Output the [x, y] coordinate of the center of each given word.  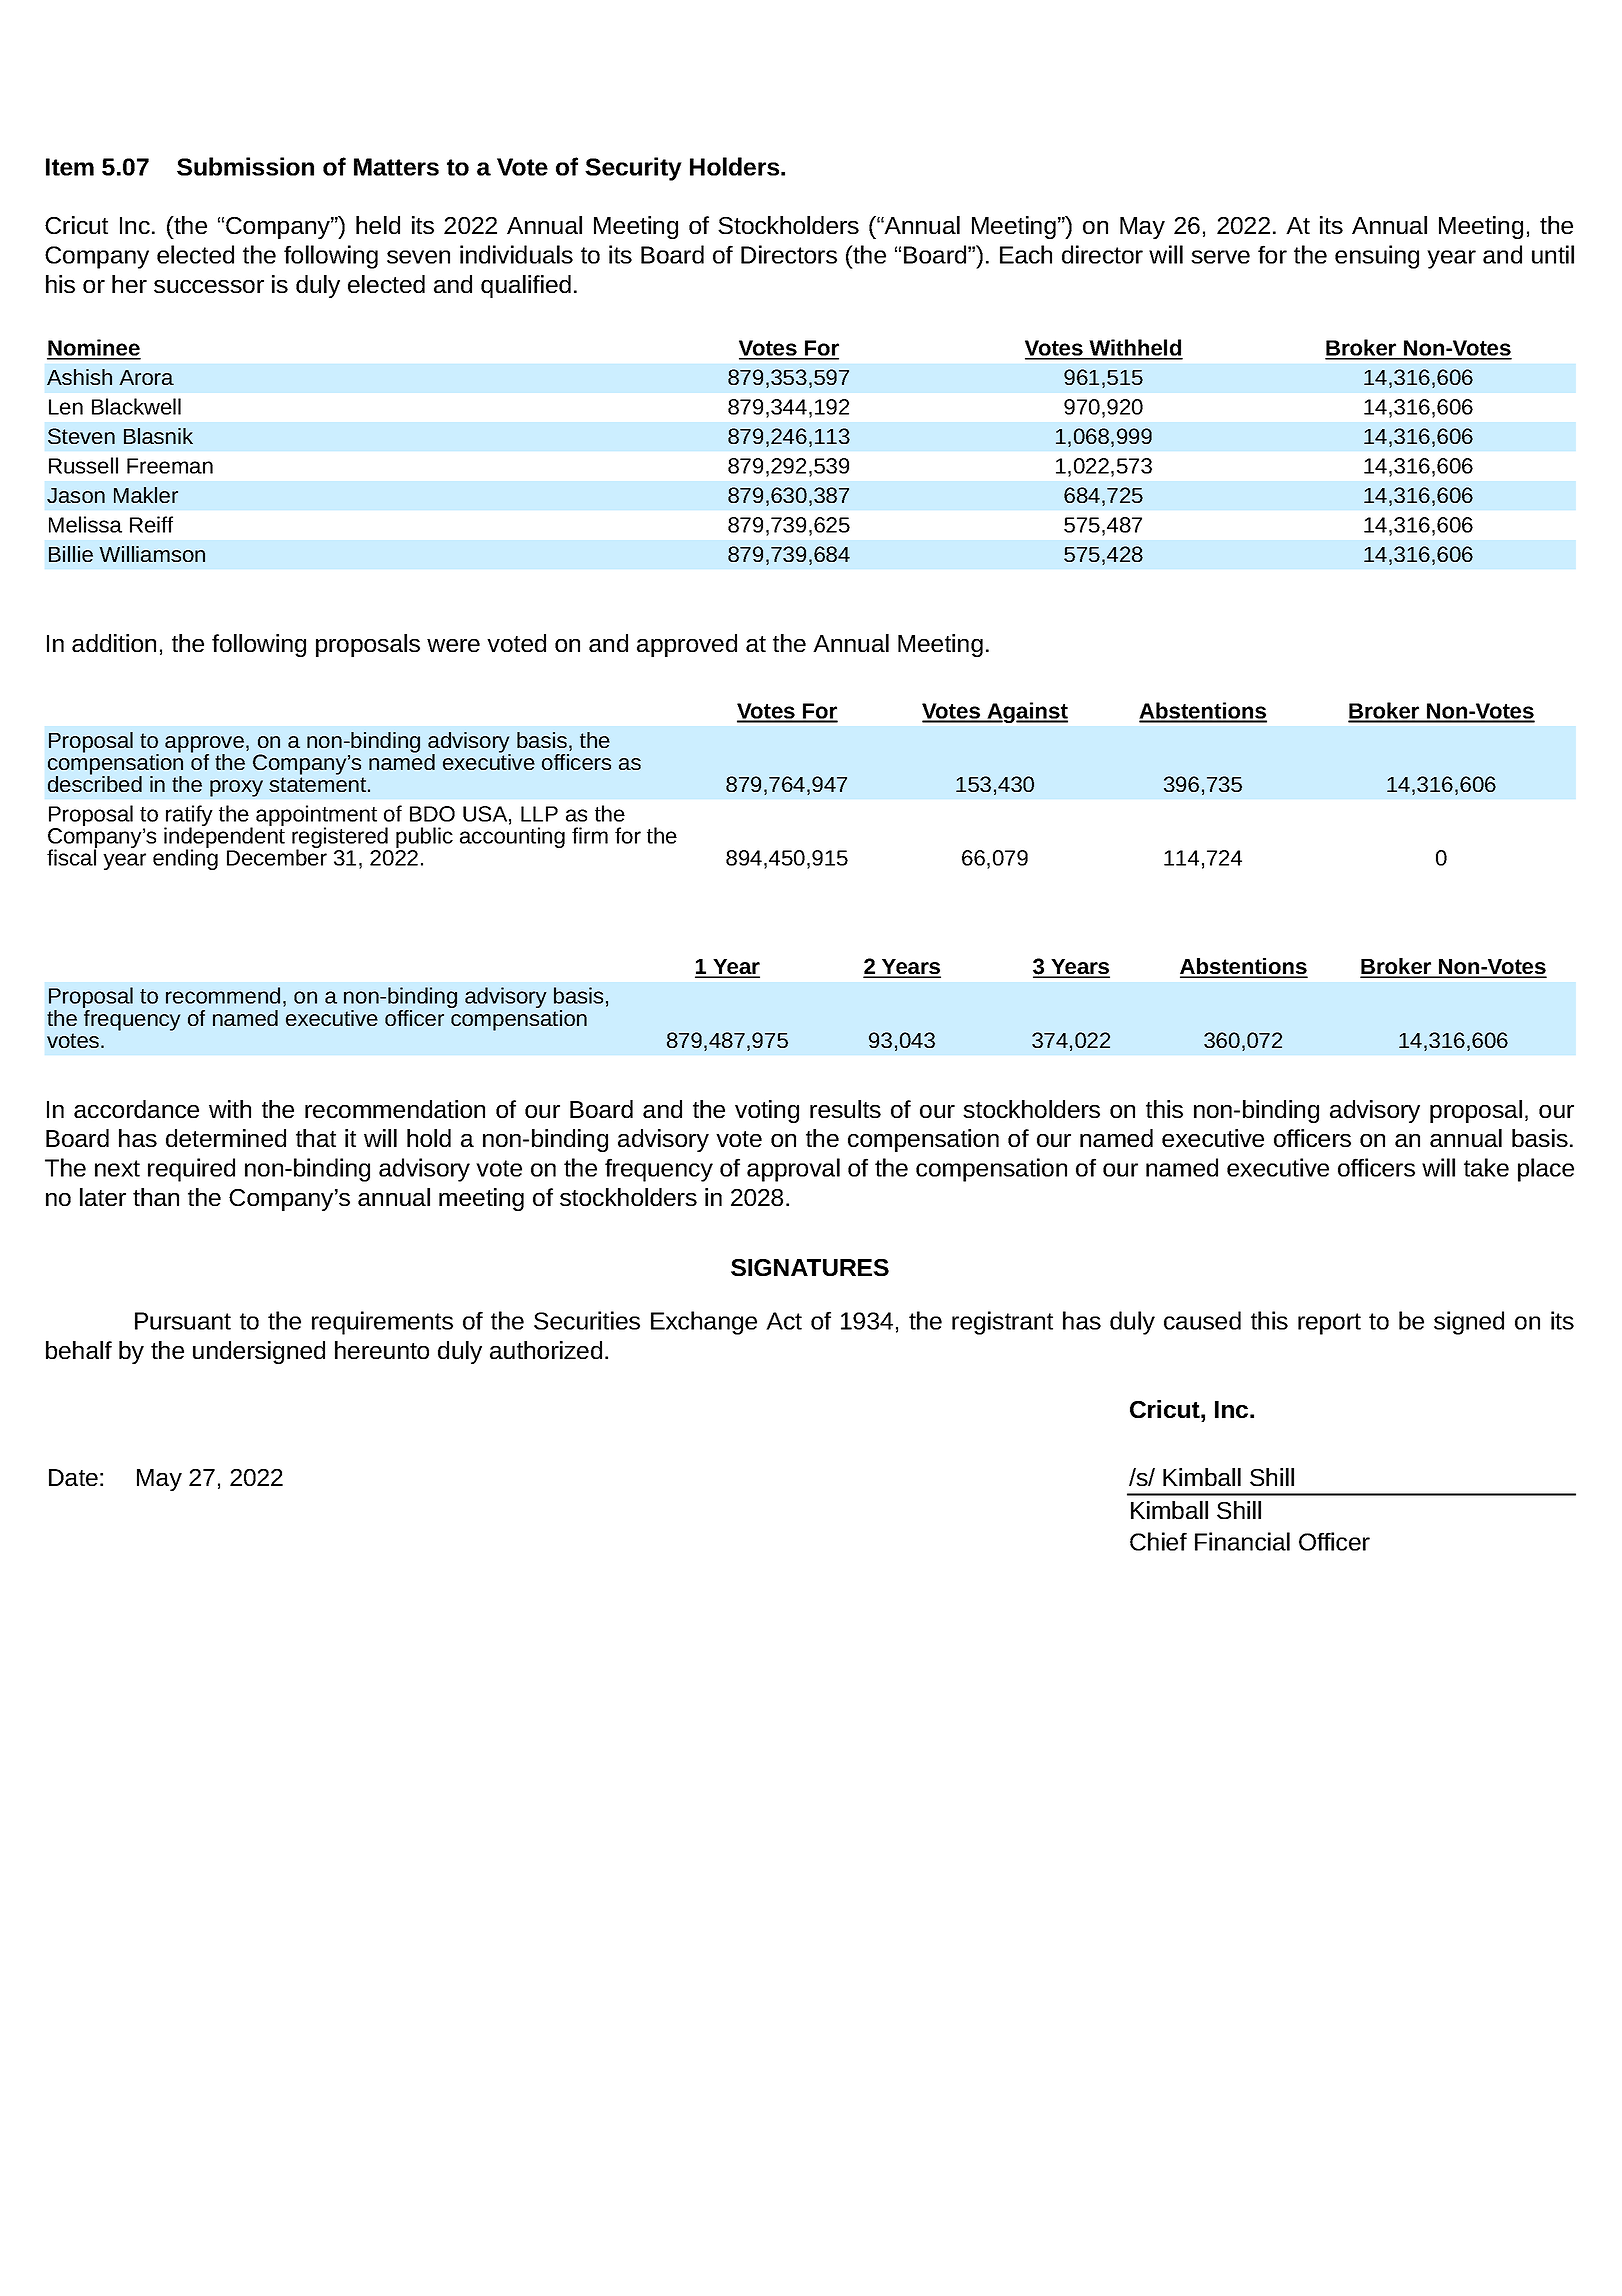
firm [590, 835]
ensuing [1377, 257]
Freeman [170, 466]
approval [793, 1170]
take [1486, 1167]
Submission [245, 166]
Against [1026, 712]
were [453, 645]
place [1546, 1170]
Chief [1158, 1541]
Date [73, 1477]
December [277, 856]
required [191, 1170]
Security [633, 169]
